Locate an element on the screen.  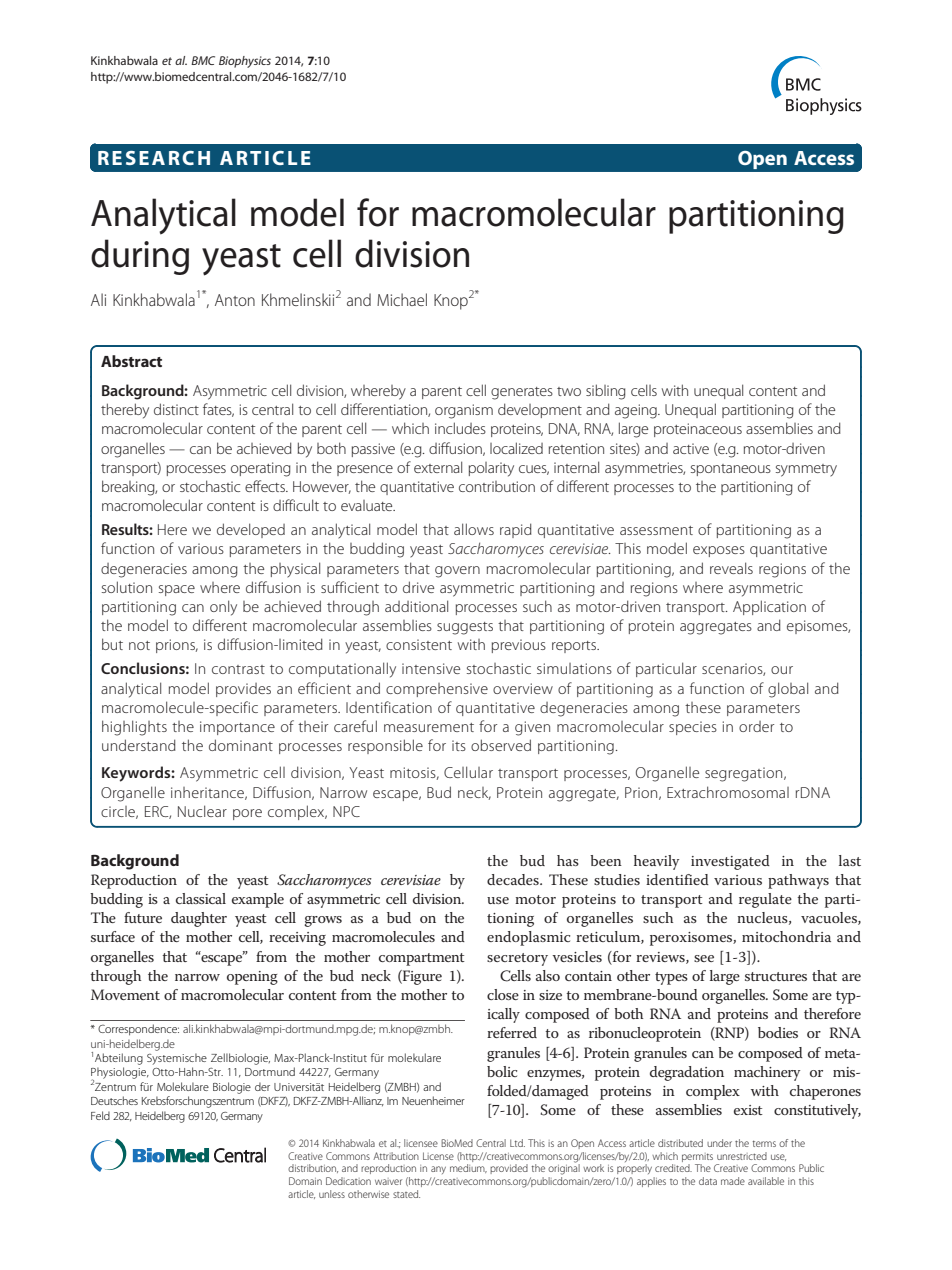
Application is located at coordinates (769, 607).
